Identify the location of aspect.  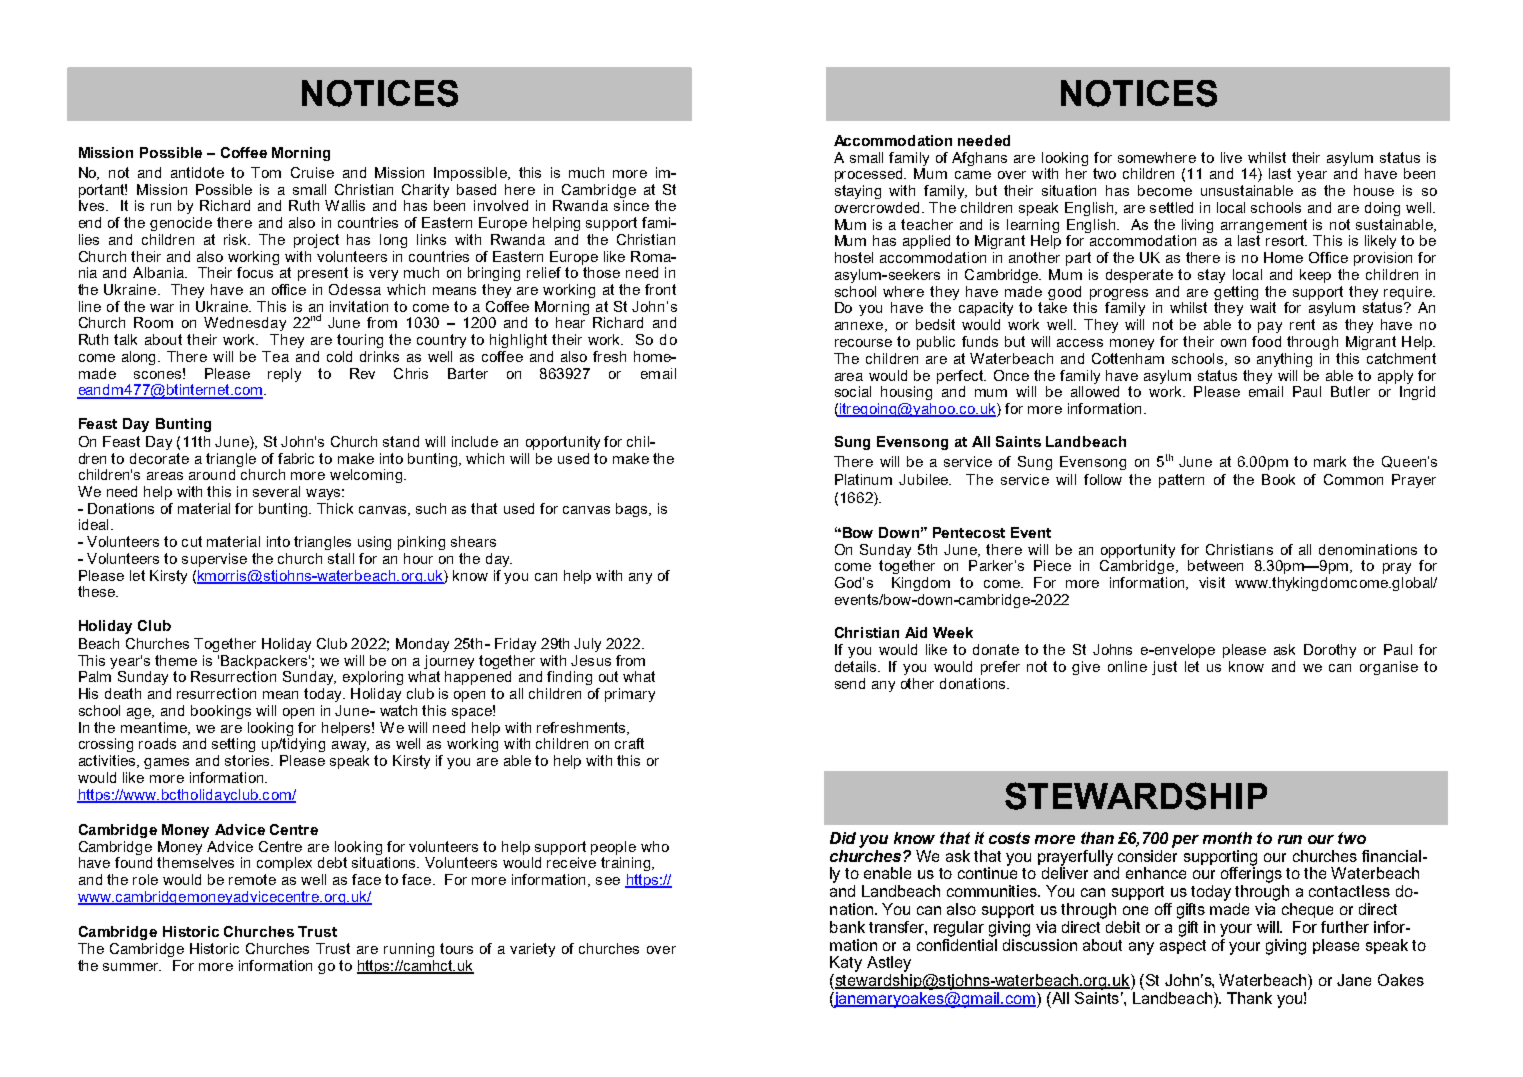
(1183, 945).
